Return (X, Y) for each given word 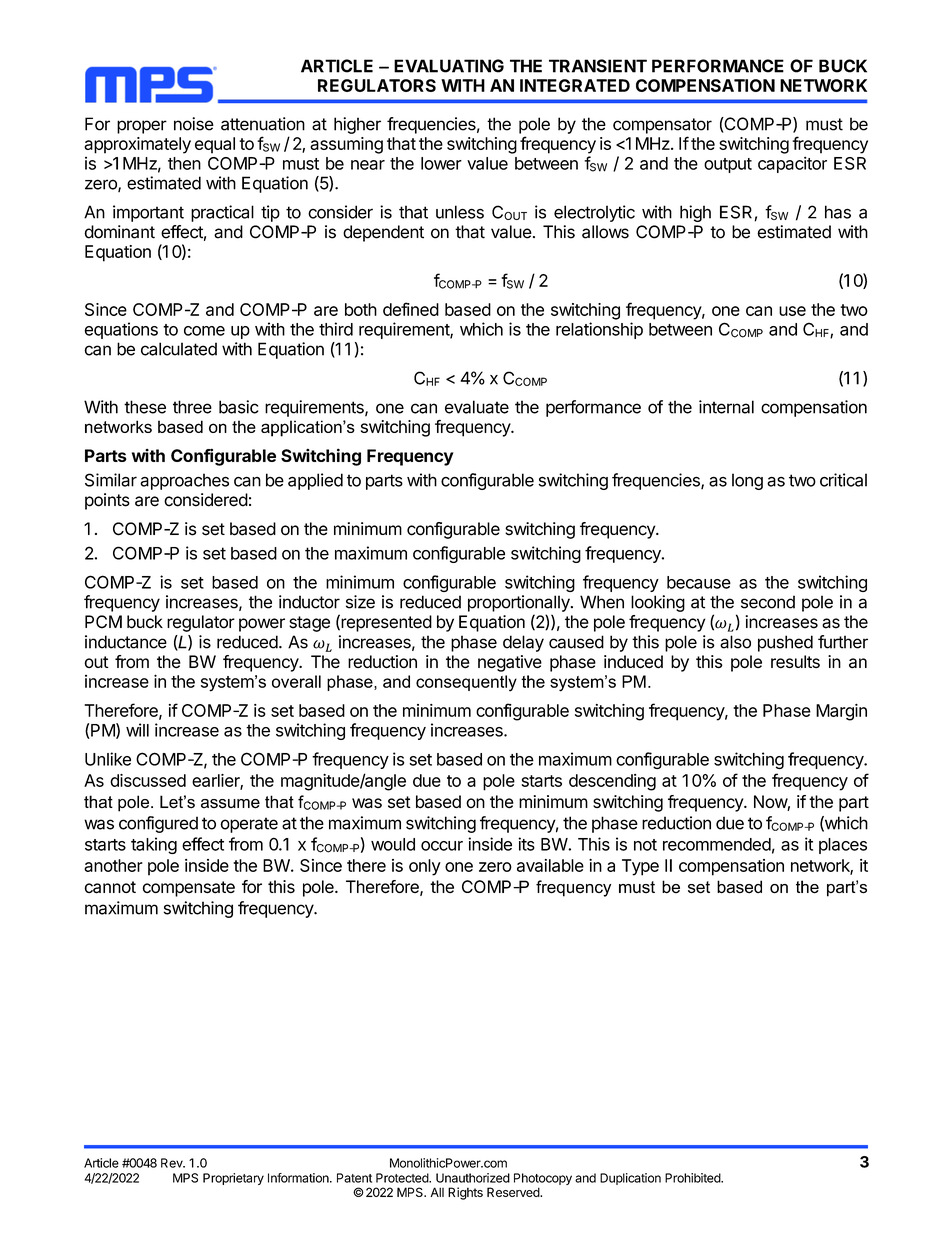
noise (194, 124)
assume (230, 804)
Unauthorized (473, 1178)
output (728, 165)
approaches (184, 481)
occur (442, 846)
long (747, 481)
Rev (173, 1163)
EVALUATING (449, 66)
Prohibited (693, 1178)
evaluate (477, 407)
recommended (717, 844)
